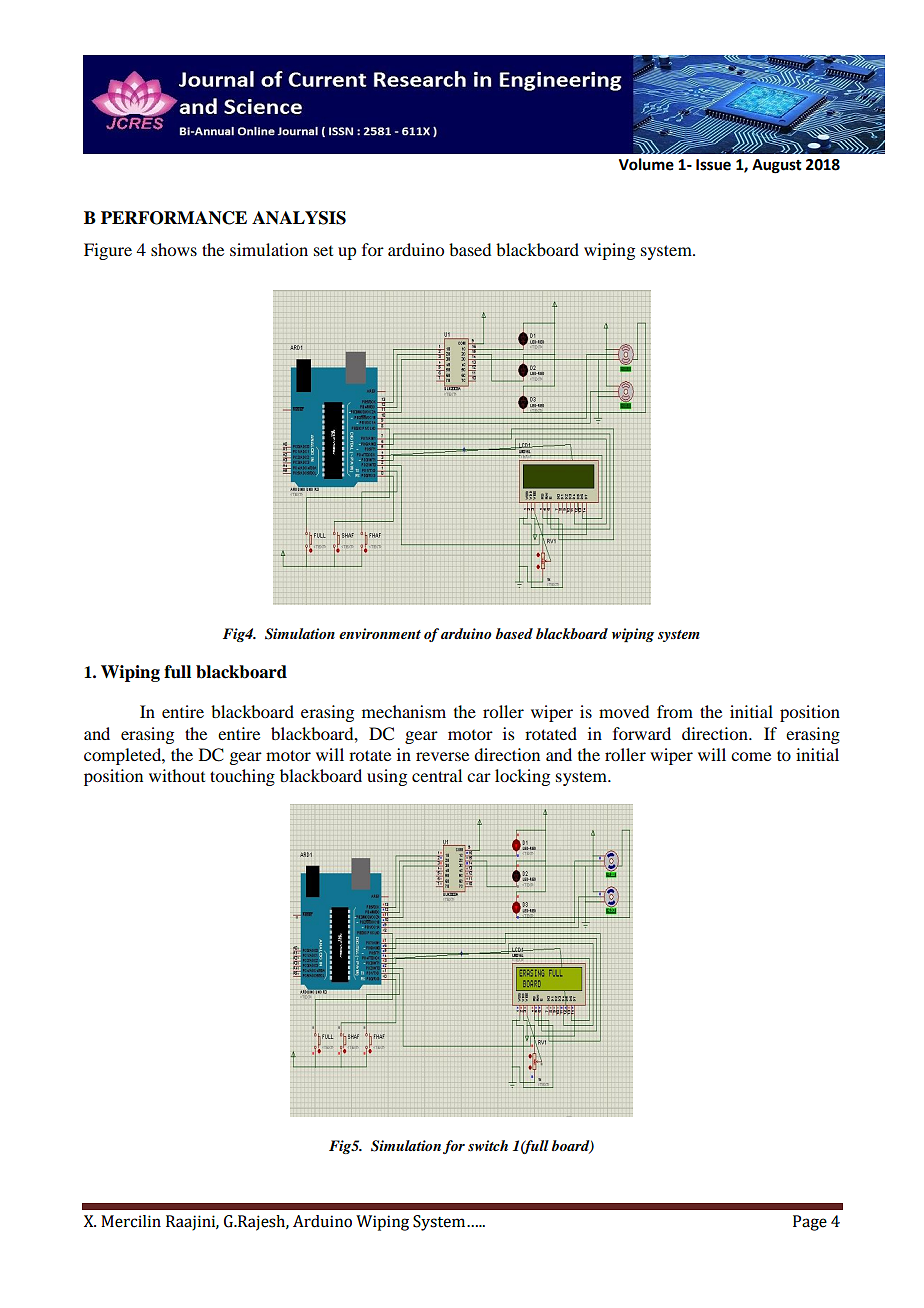 The width and height of the page is (924, 1308). Describe the element at coordinates (675, 711) in the page. I see `from` at that location.
